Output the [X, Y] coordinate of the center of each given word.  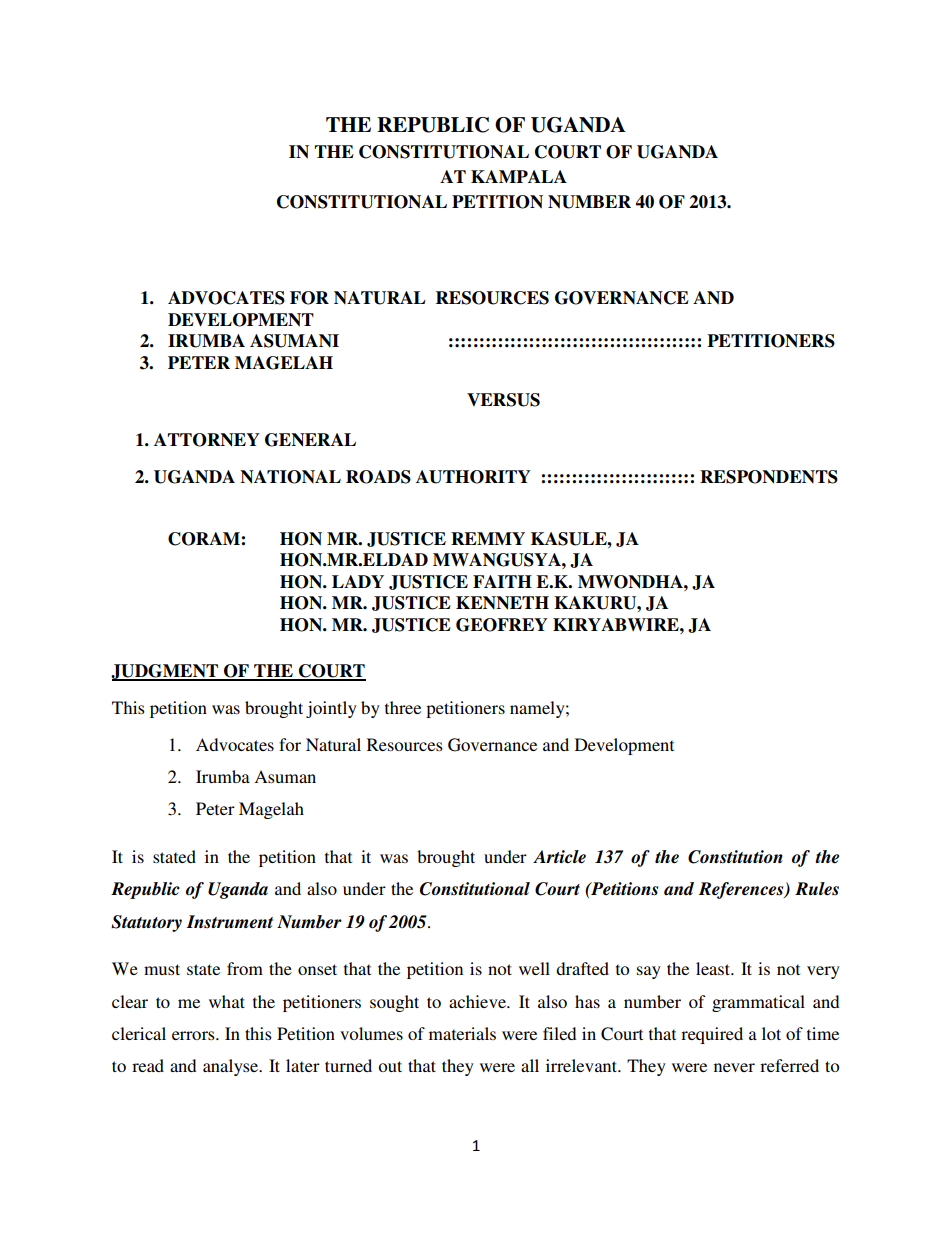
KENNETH [502, 603]
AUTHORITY [473, 477]
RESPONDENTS [769, 477]
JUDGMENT [166, 672]
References [742, 890]
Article [559, 857]
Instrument [230, 922]
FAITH [502, 581]
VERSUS [503, 400]
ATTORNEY [207, 440]
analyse [232, 1067]
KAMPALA [519, 176]
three [403, 707]
